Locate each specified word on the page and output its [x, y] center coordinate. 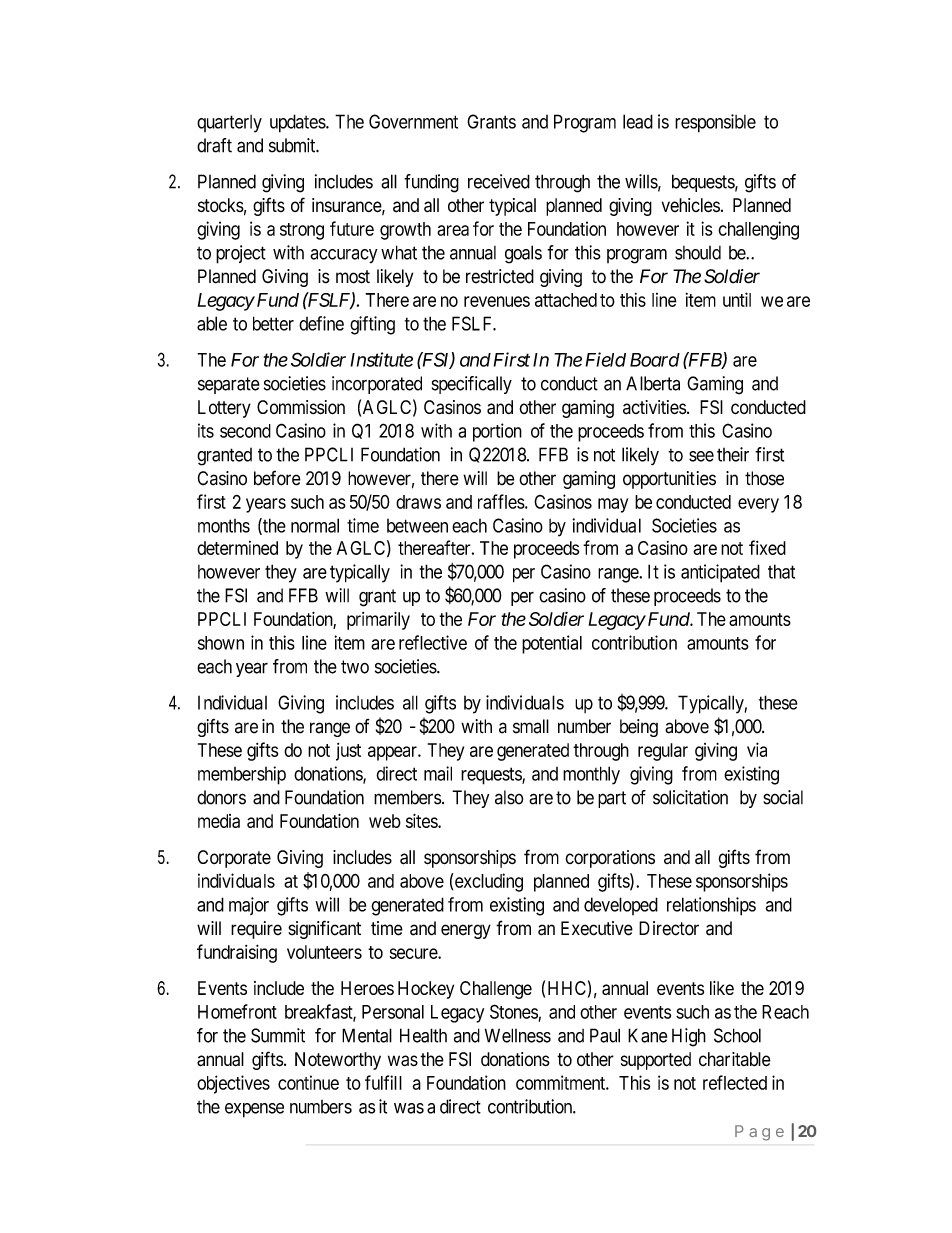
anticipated [720, 573]
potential [552, 644]
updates [298, 123]
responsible [715, 123]
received [499, 181]
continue [308, 1082]
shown [221, 643]
